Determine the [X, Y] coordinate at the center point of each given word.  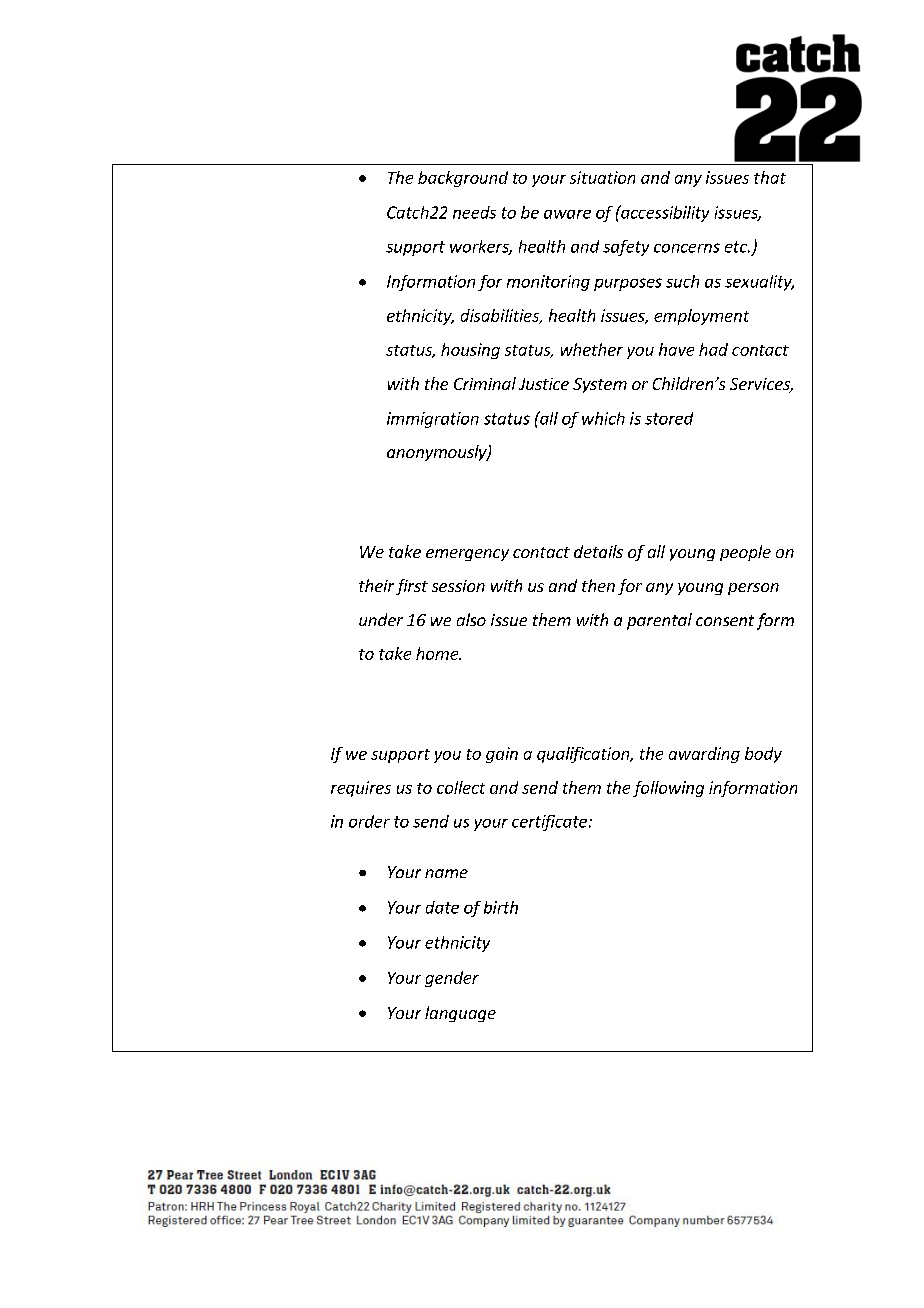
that [770, 177]
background [463, 179]
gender [452, 979]
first [412, 587]
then [598, 585]
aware [567, 214]
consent [725, 620]
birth [501, 907]
